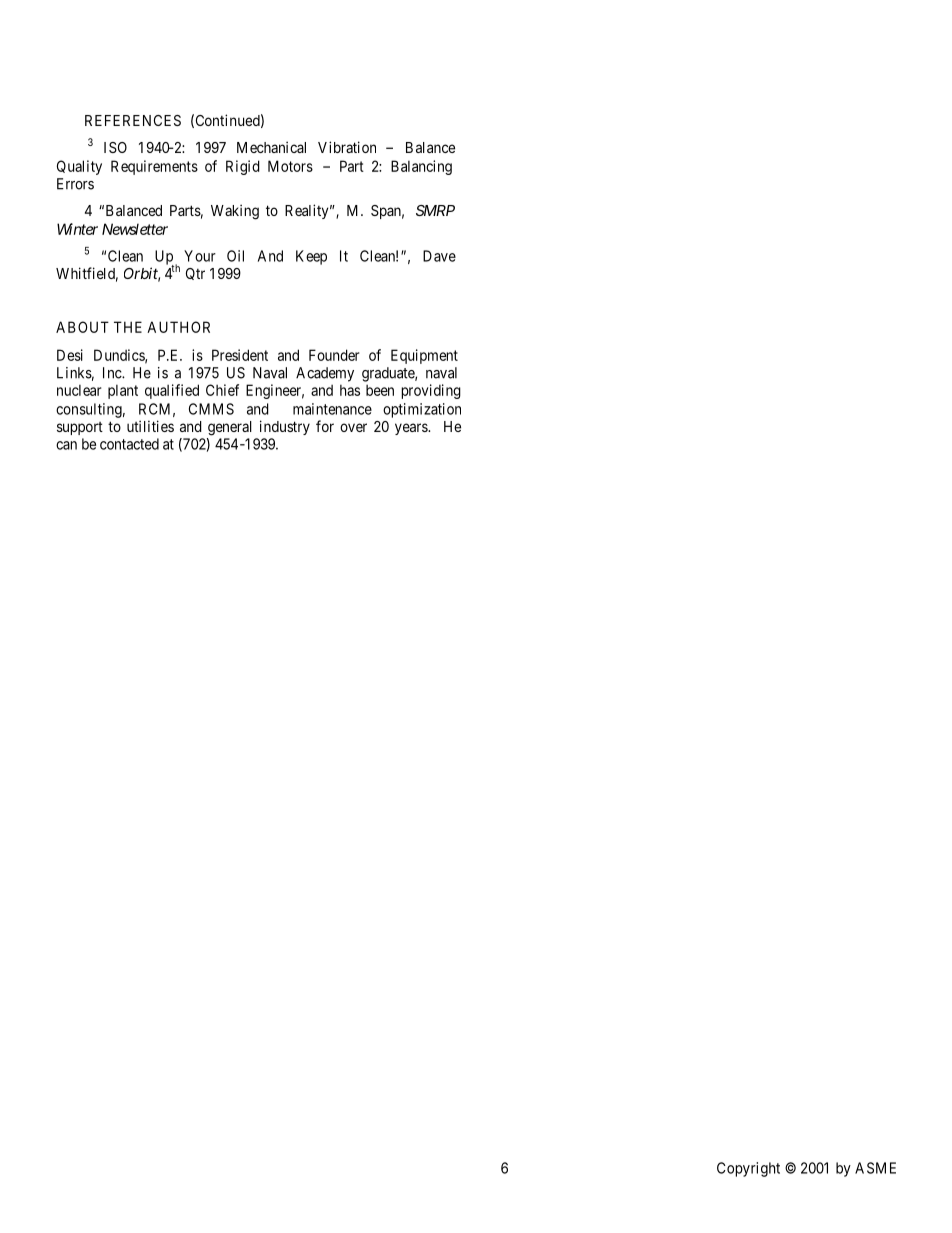 The width and height of the image is (952, 1233). I want to click on ASME, so click(875, 1168).
